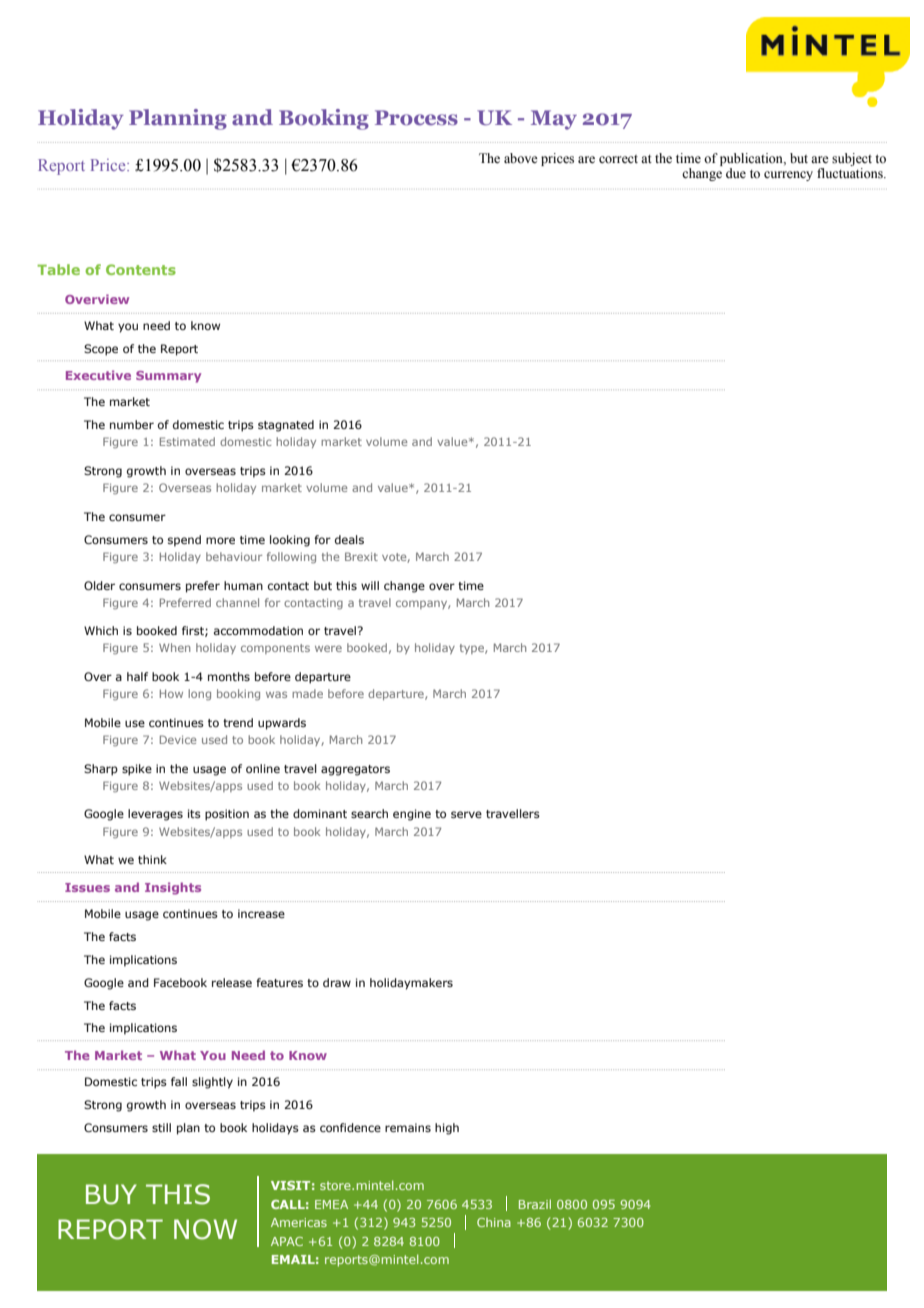 Image resolution: width=924 pixels, height=1308 pixels. Describe the element at coordinates (111, 1194) in the screenshot. I see `BUY` at that location.
